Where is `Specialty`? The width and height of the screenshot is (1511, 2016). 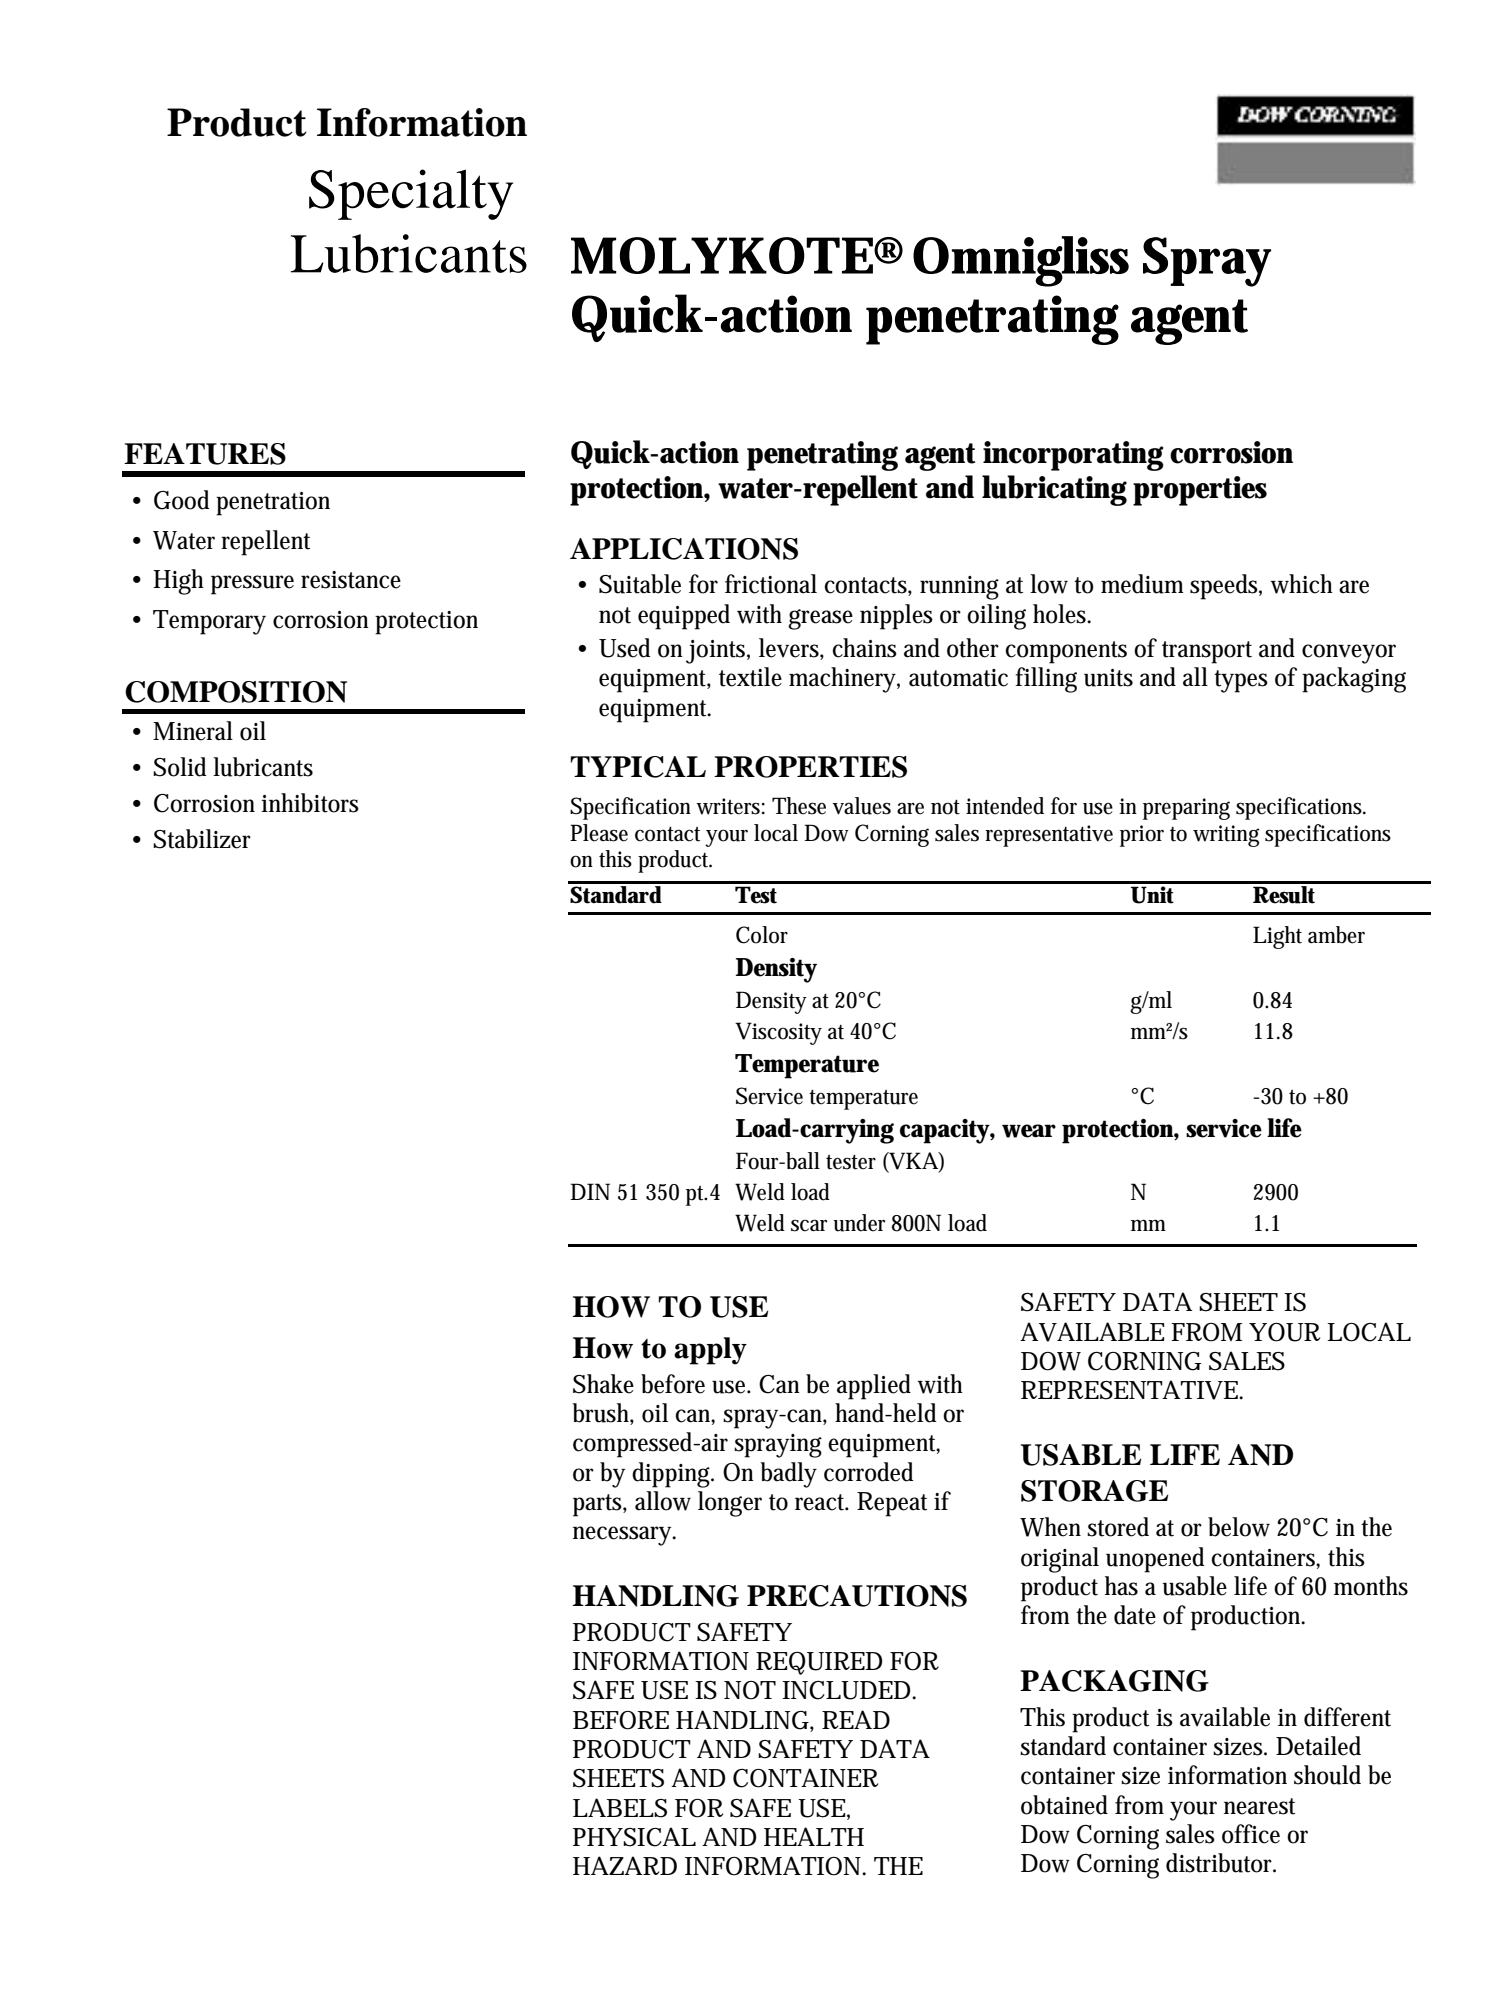 Specialty is located at coordinates (411, 194).
